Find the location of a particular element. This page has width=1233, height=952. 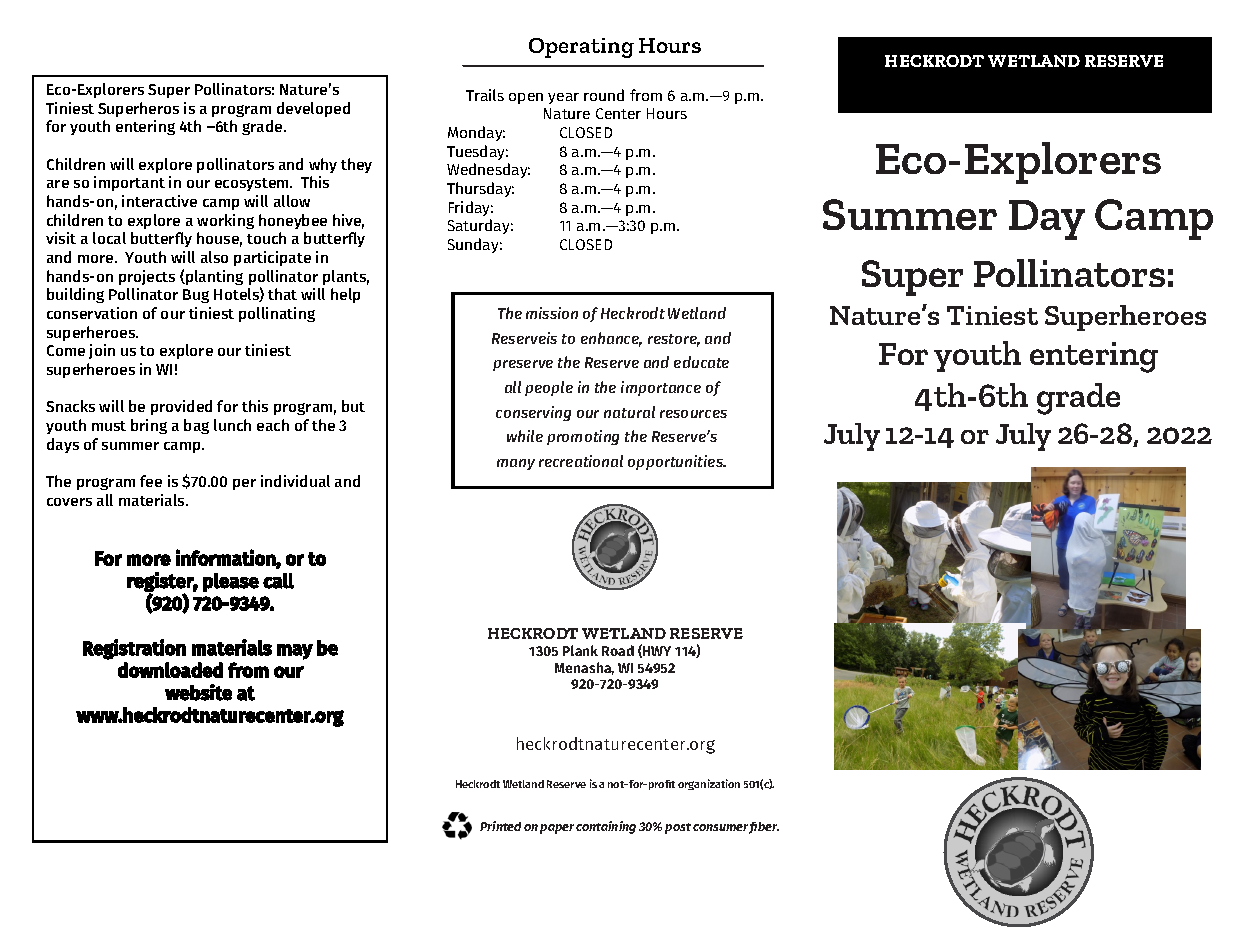

Printed is located at coordinates (500, 826).
